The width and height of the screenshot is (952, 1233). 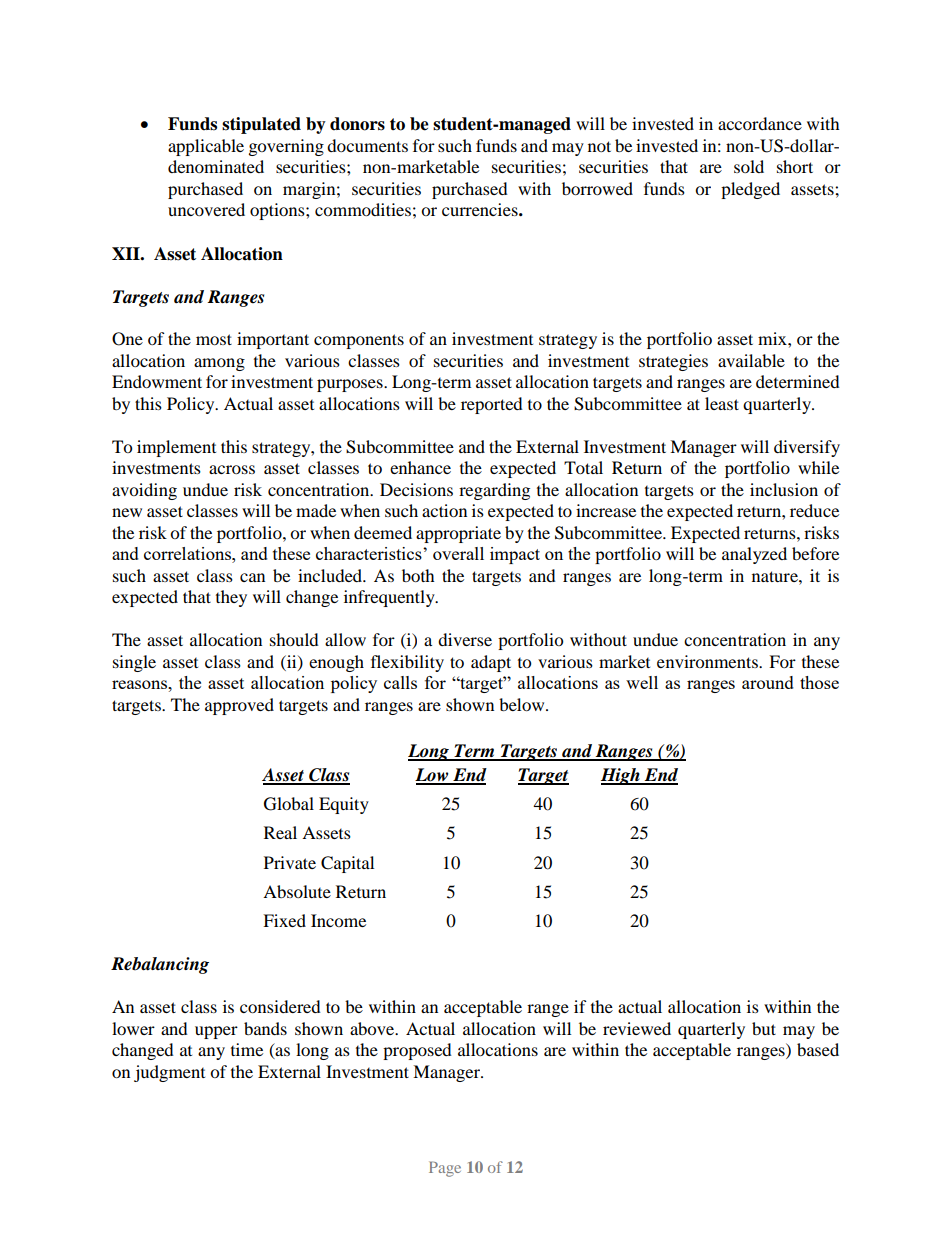 I want to click on sold, so click(x=749, y=166).
